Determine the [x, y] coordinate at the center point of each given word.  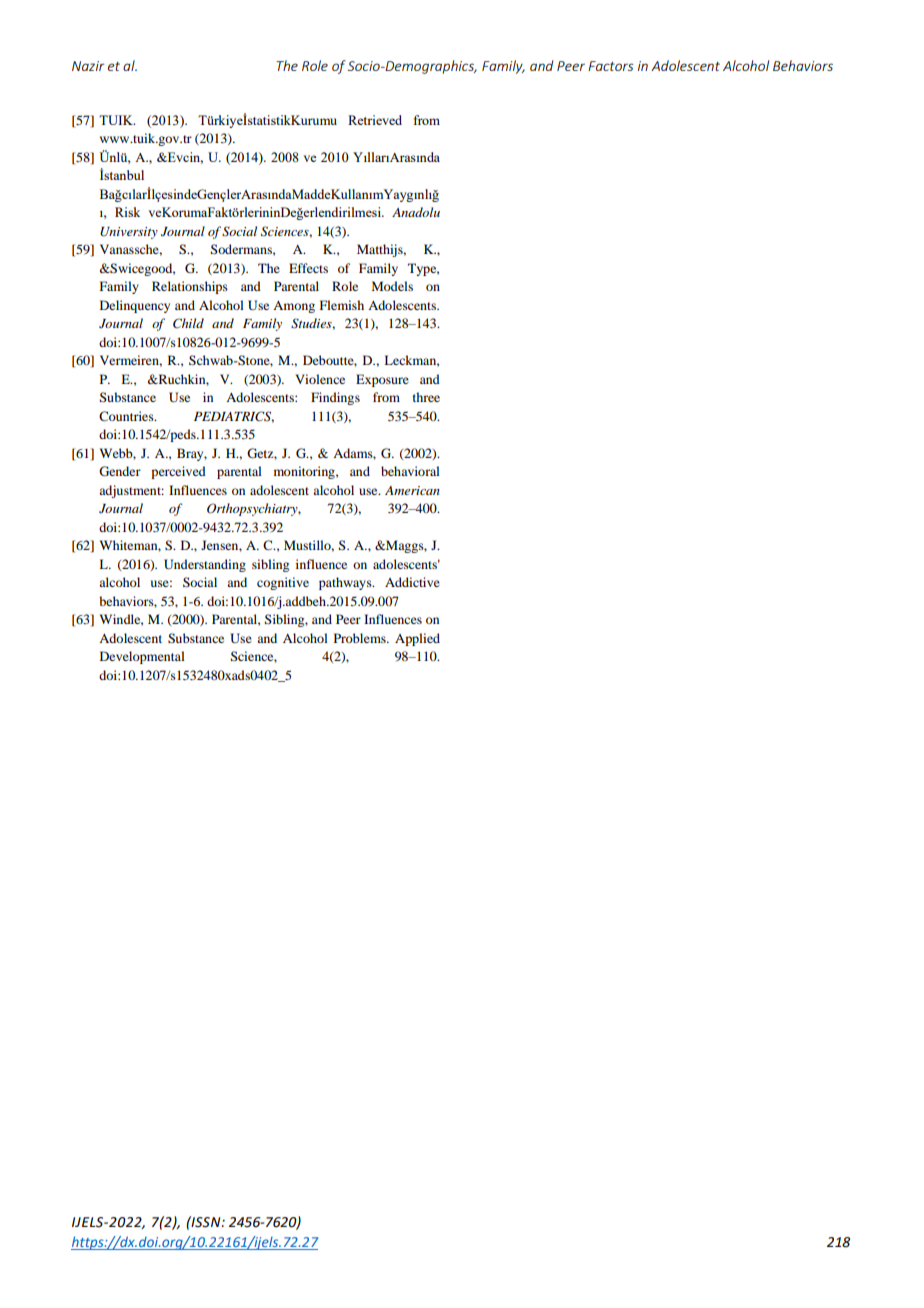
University [129, 233]
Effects [308, 268]
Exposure [382, 380]
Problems [361, 638]
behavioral [410, 471]
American [412, 490]
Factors [611, 66]
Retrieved [375, 120]
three [426, 397]
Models [392, 286]
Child [188, 323]
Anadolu [416, 212]
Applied [417, 639]
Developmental [142, 657]
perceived [178, 472]
